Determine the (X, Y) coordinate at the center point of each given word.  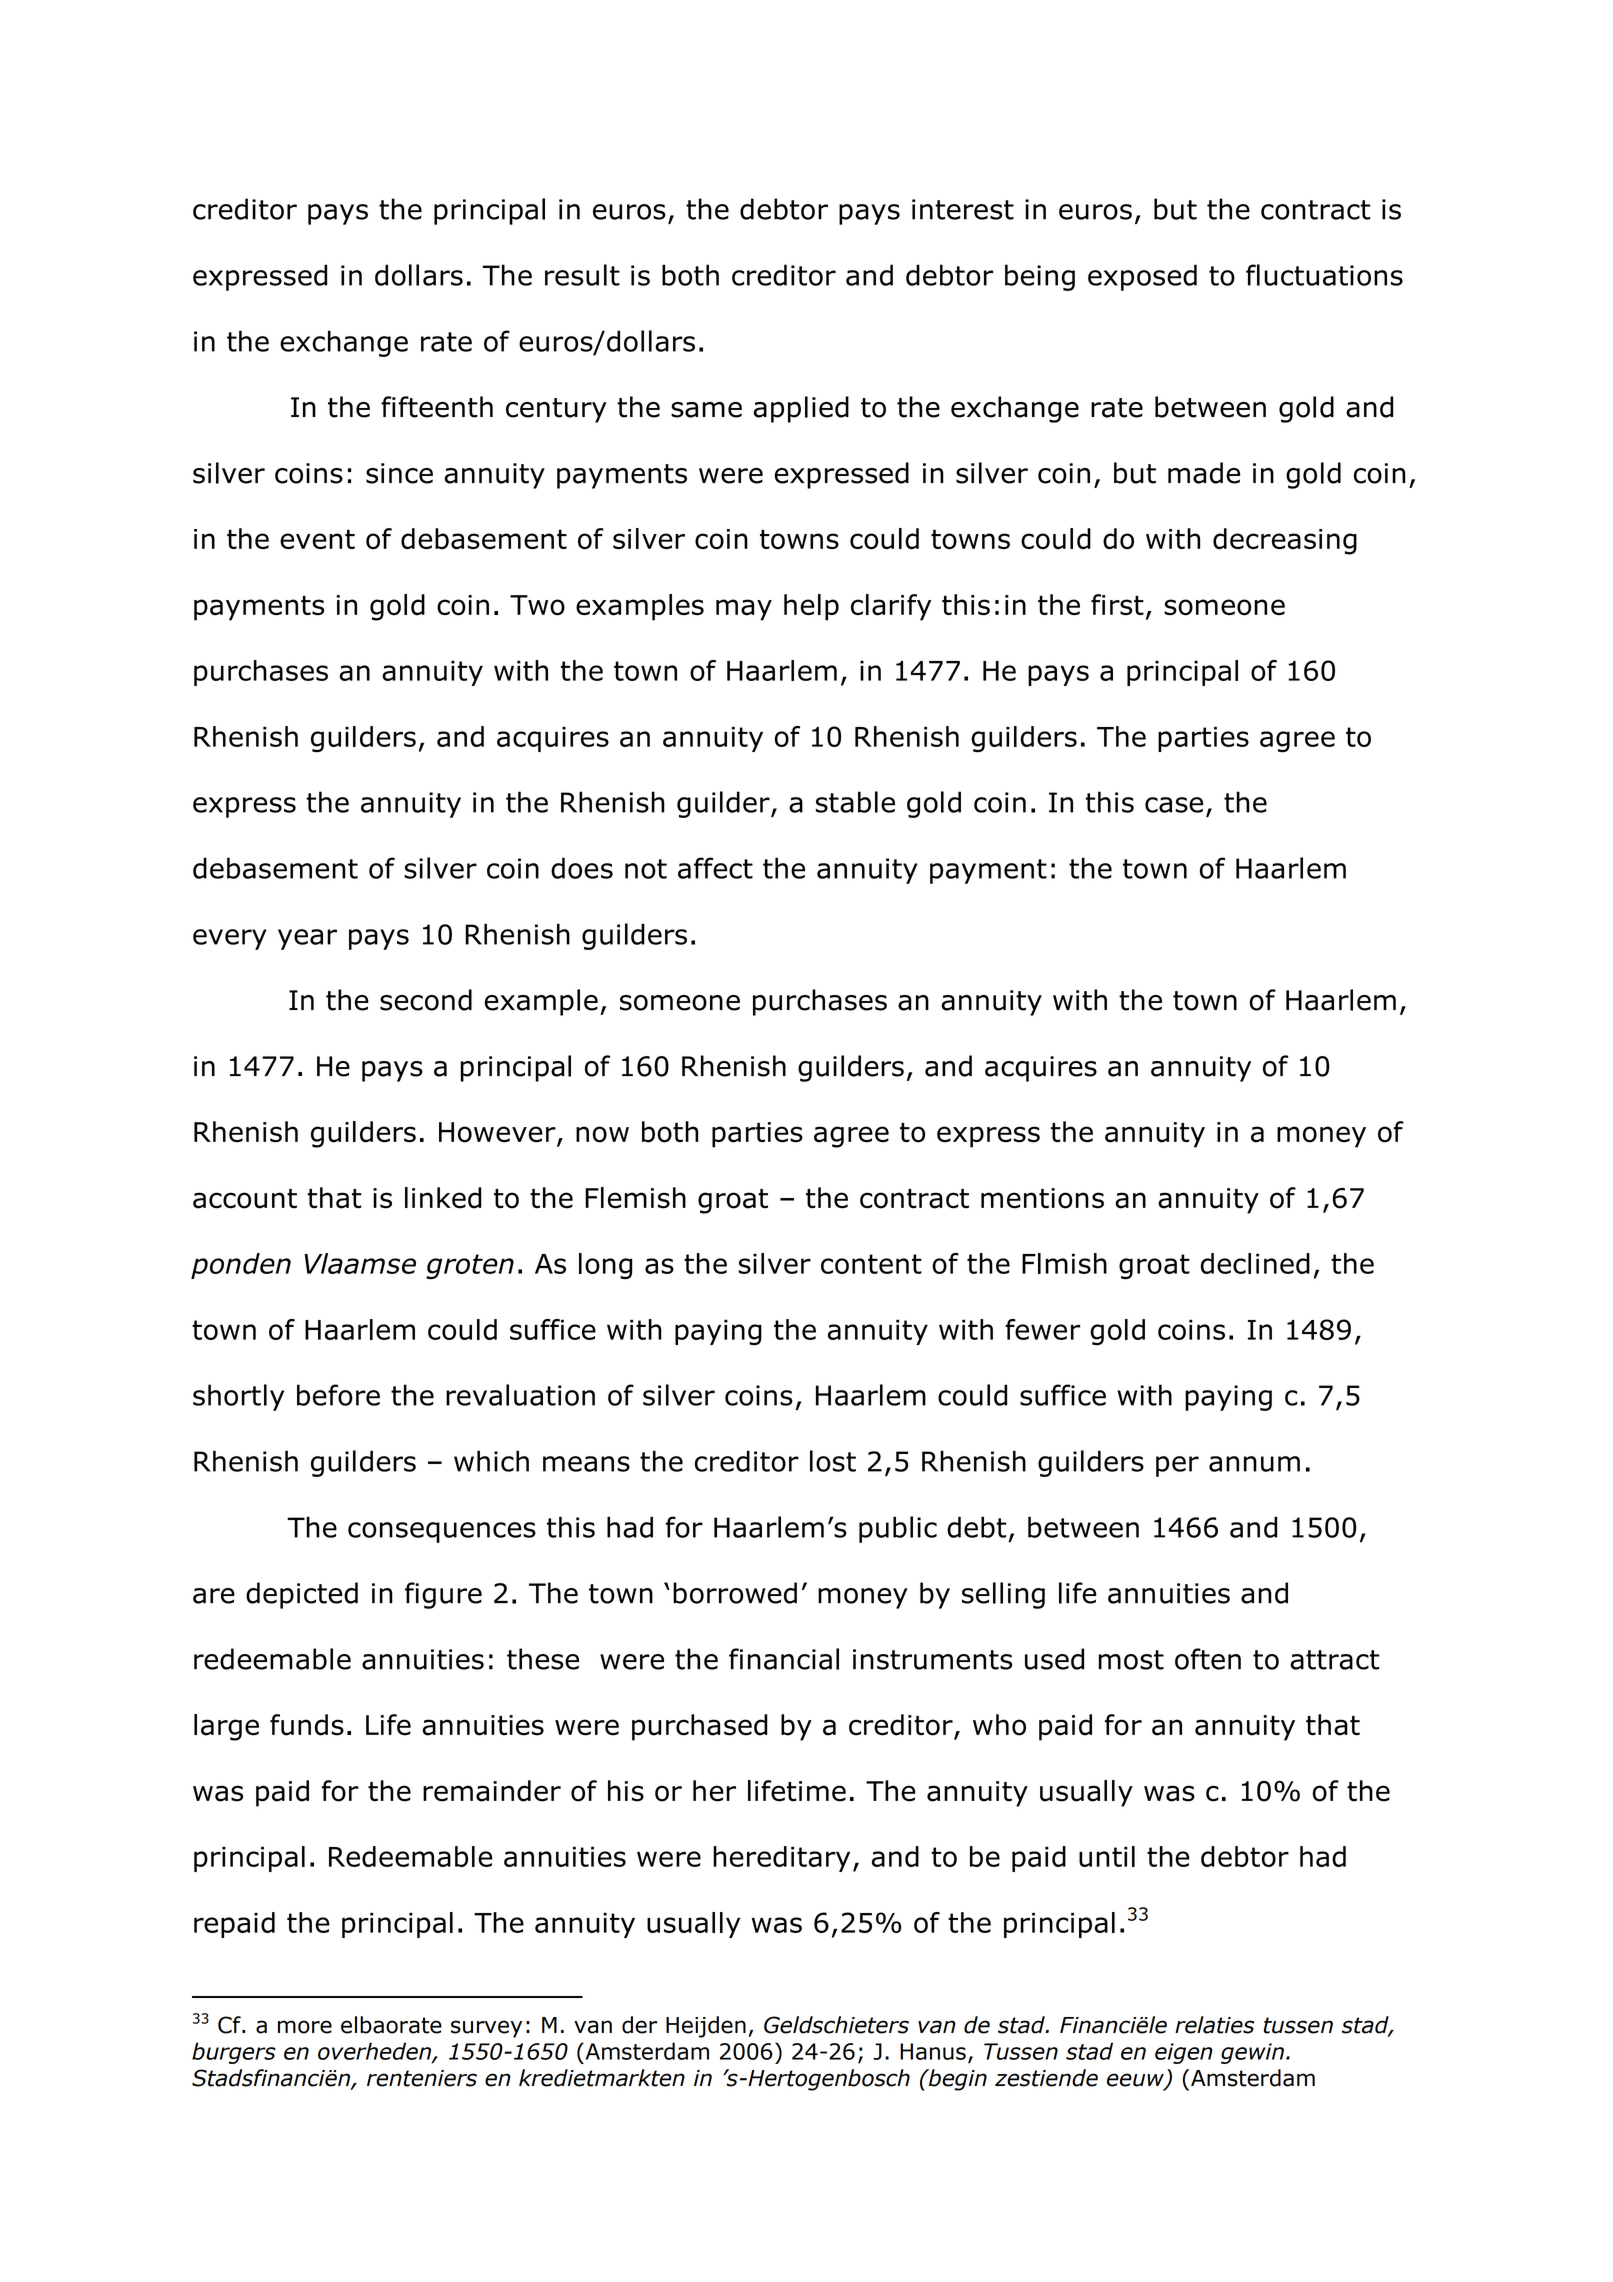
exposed (1142, 277)
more (305, 2027)
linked (443, 1198)
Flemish (635, 1198)
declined (1255, 1263)
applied (801, 409)
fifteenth (437, 407)
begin (956, 2080)
